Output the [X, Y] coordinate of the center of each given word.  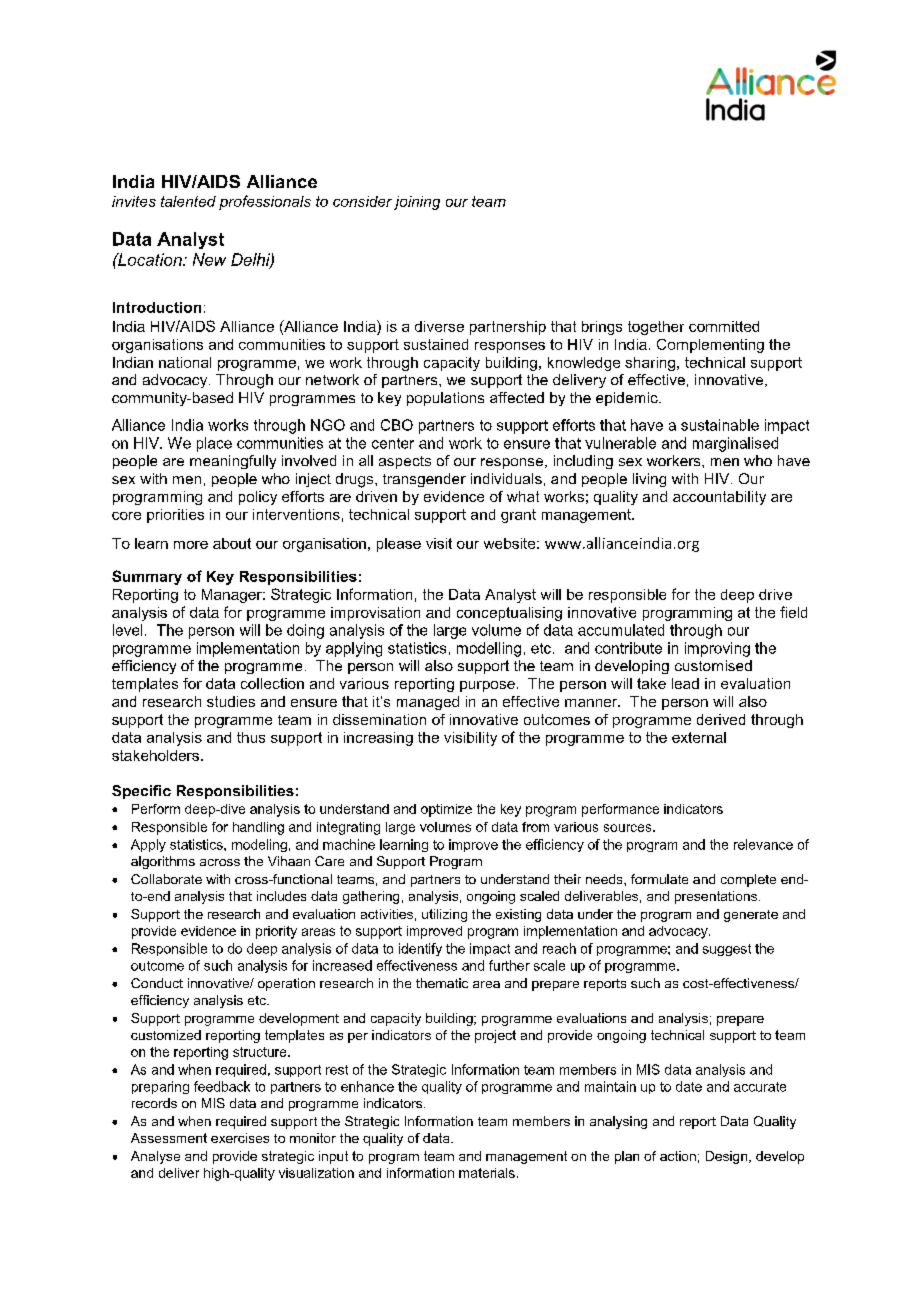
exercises [240, 1138]
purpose [487, 686]
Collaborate [166, 879]
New [209, 259]
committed [724, 326]
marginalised [735, 444]
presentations [717, 897]
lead [685, 683]
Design [728, 1157]
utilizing [444, 915]
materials [487, 1173]
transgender [424, 480]
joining [417, 203]
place [214, 444]
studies [231, 701]
